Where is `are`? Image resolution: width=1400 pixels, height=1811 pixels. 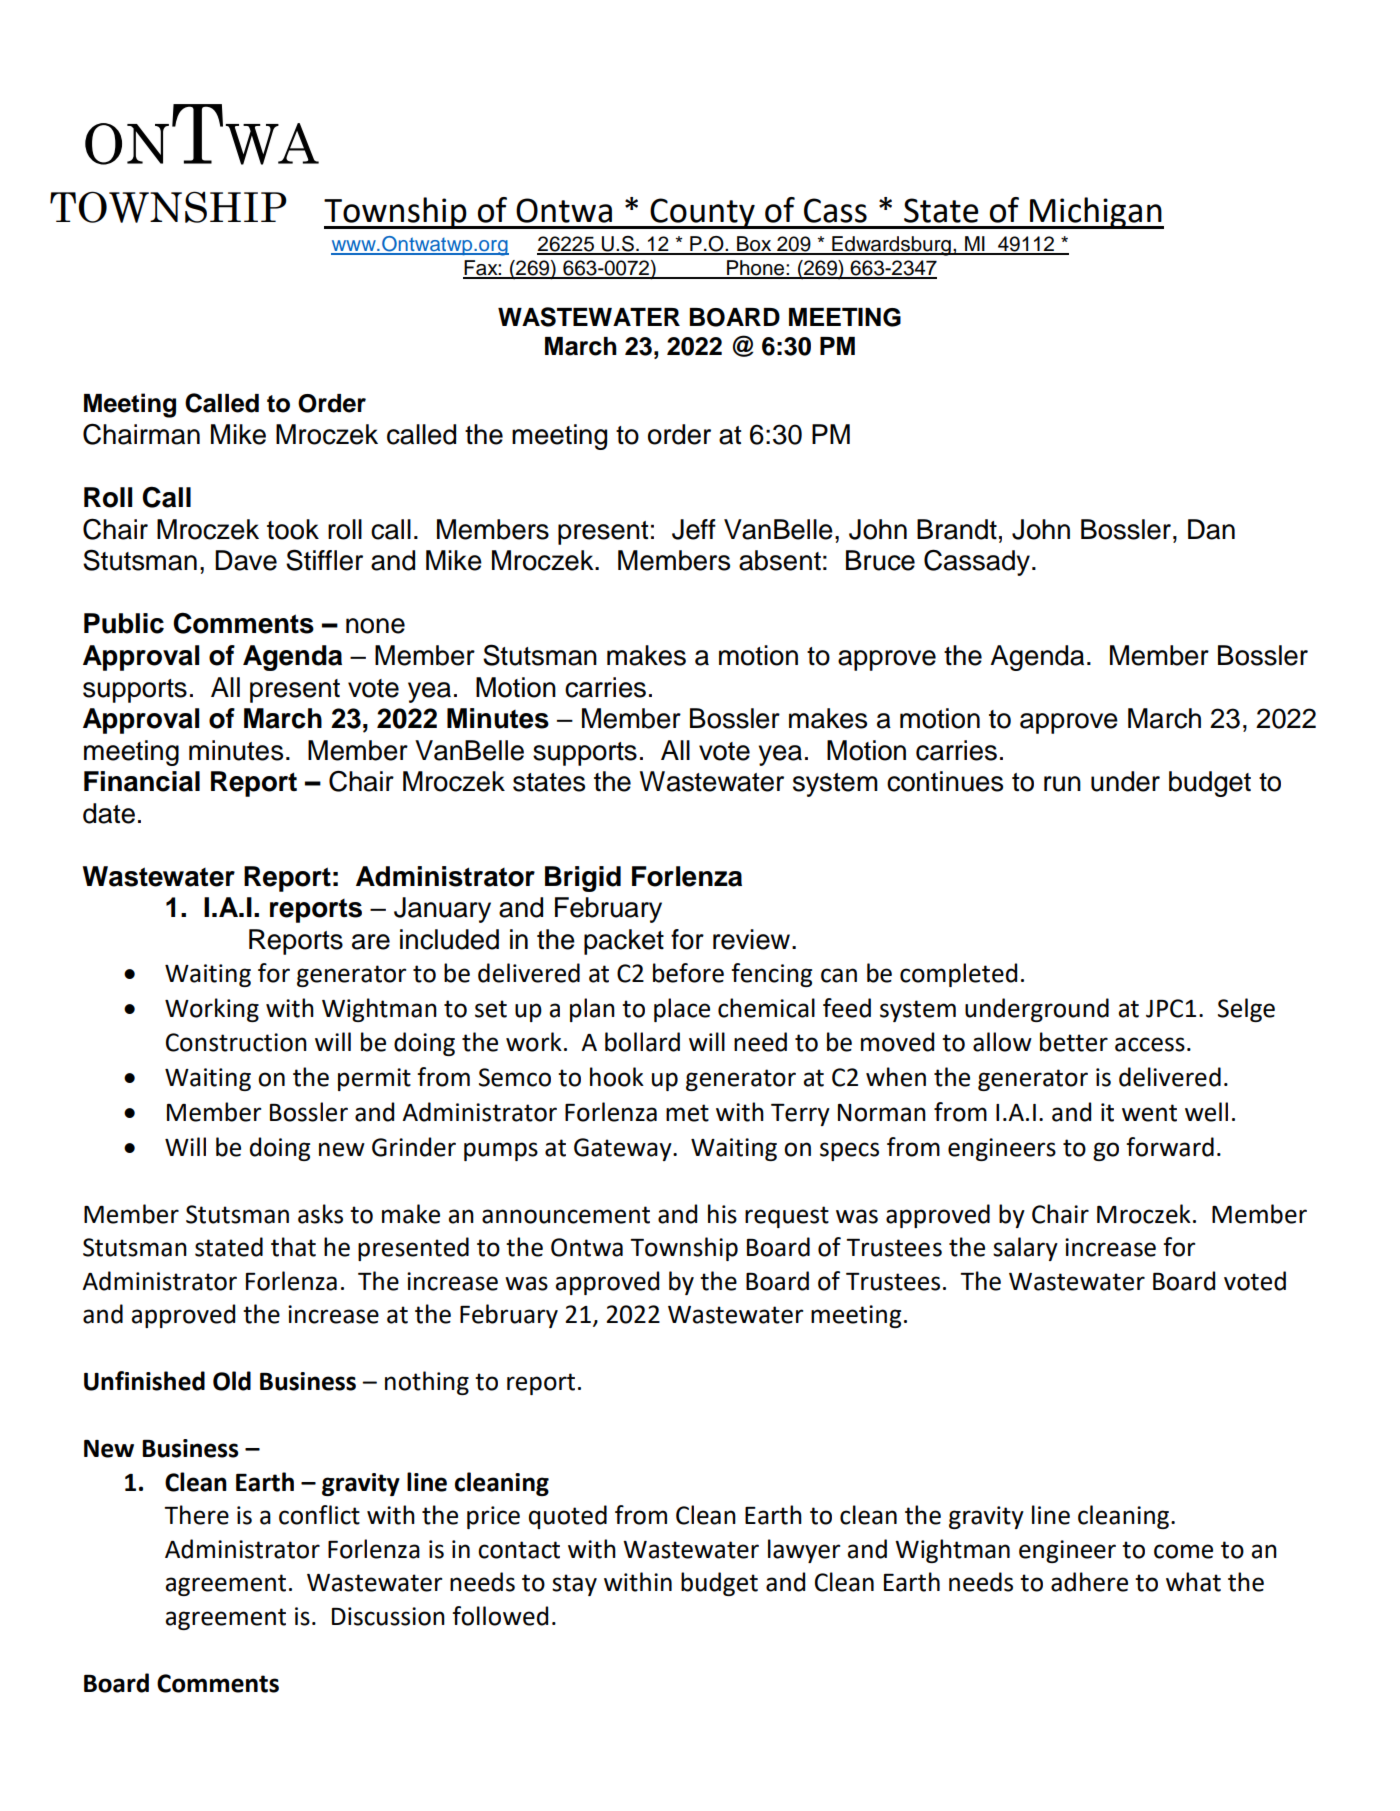
are is located at coordinates (371, 942).
